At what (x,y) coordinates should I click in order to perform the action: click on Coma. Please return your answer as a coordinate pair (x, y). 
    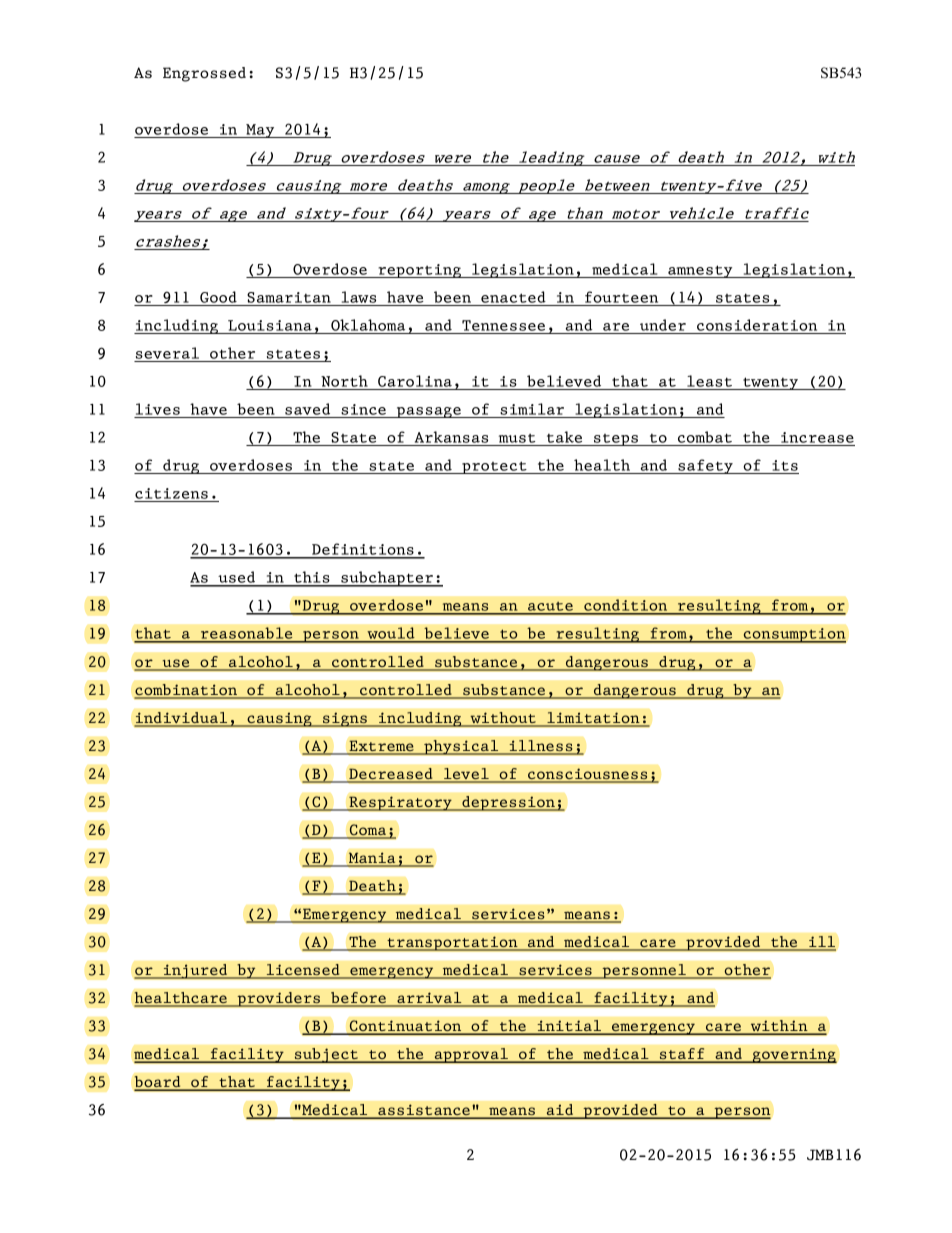
    Looking at the image, I should click on (368, 831).
